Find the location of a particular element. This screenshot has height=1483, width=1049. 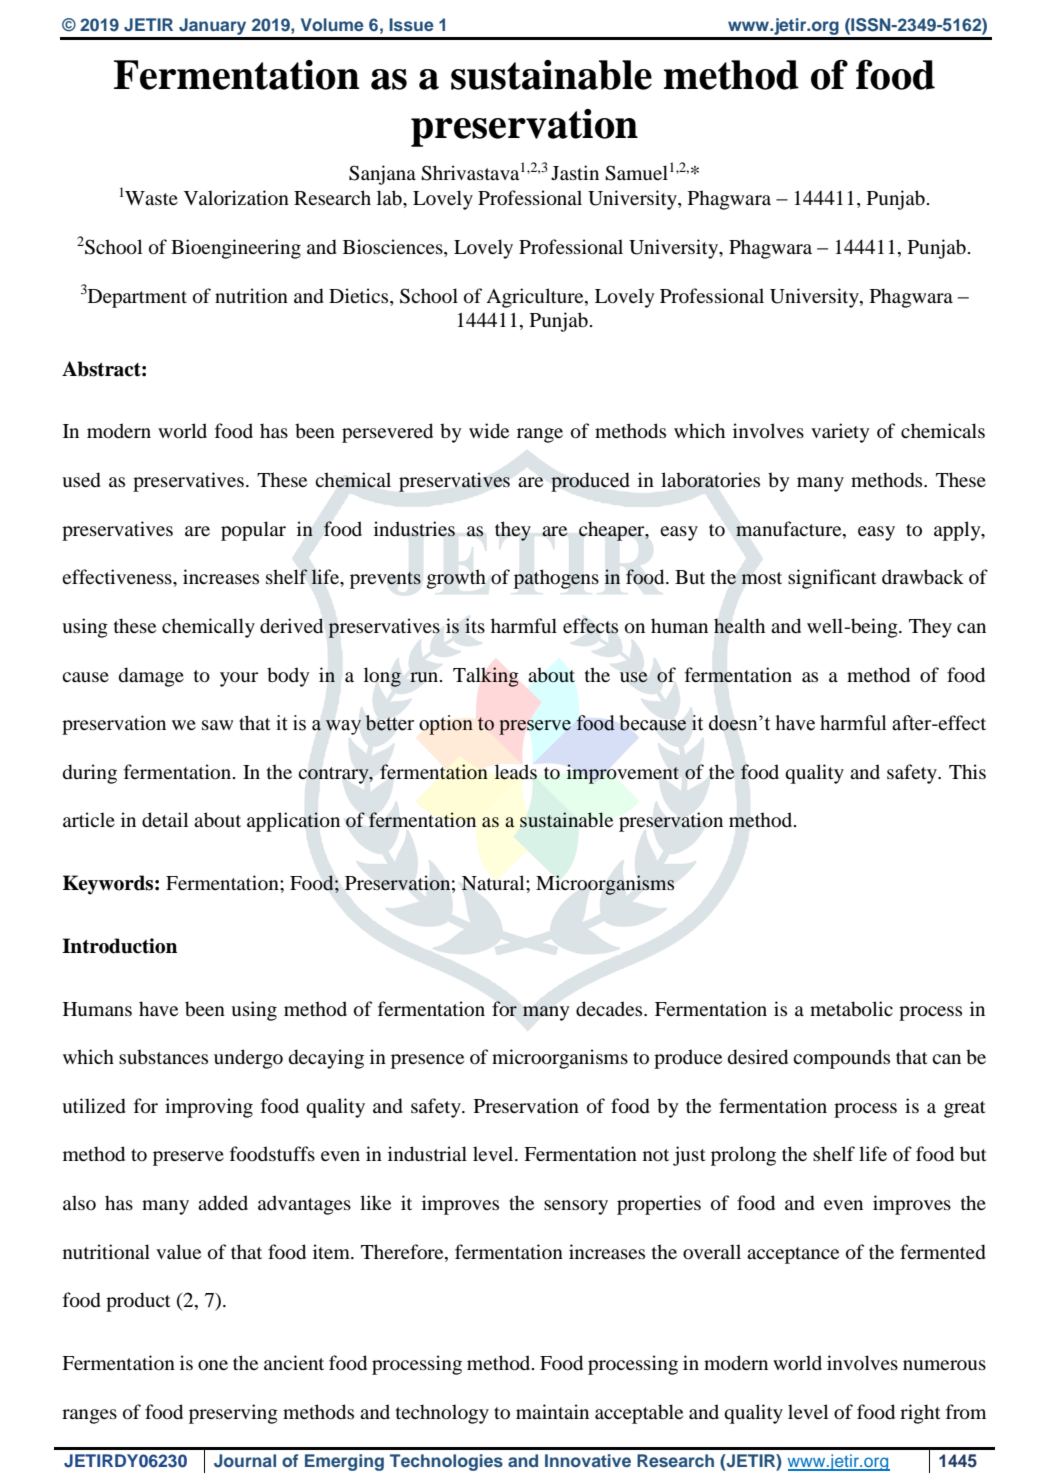

Issue is located at coordinates (411, 24).
